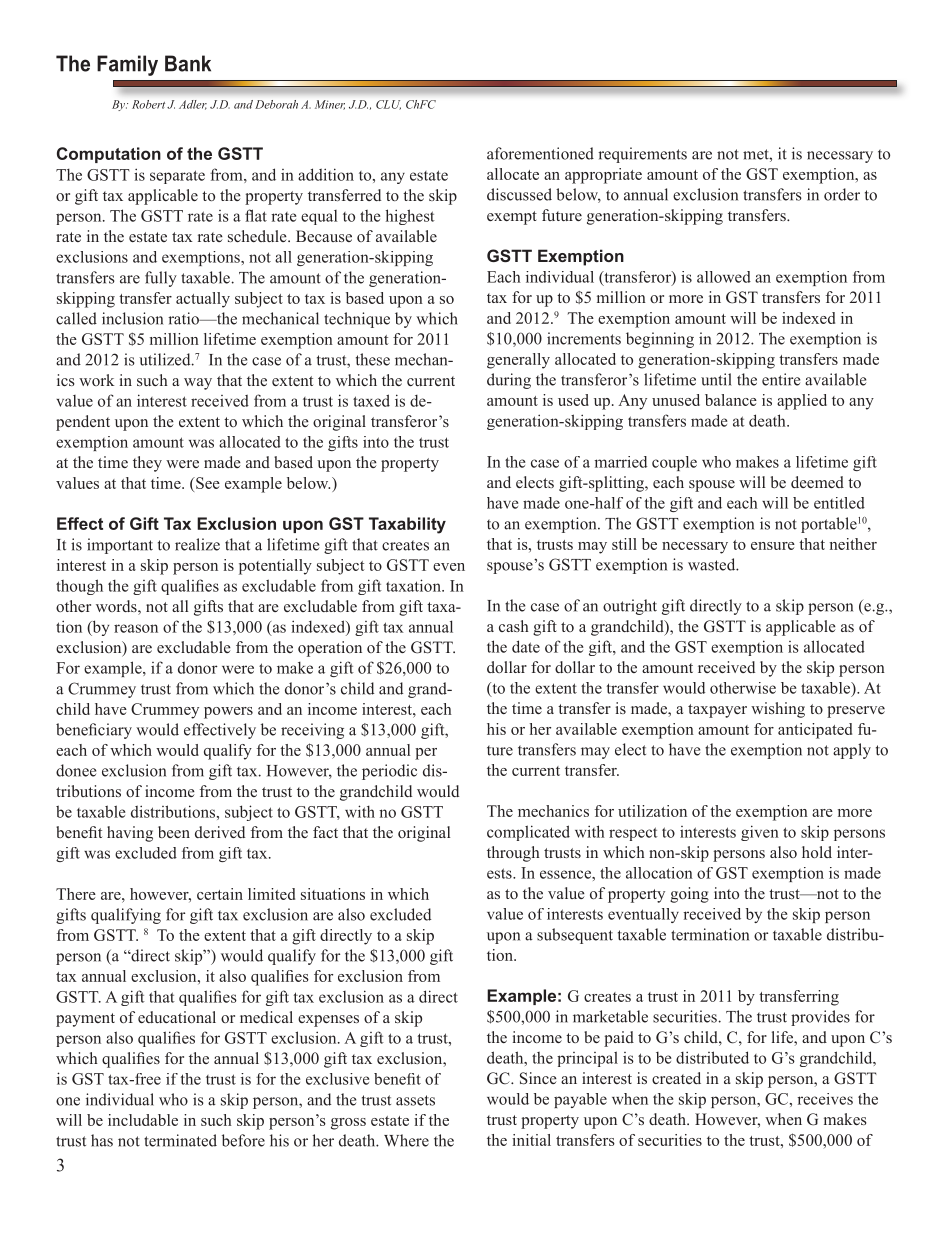 The width and height of the page is (952, 1233). I want to click on Robert, so click(148, 104).
